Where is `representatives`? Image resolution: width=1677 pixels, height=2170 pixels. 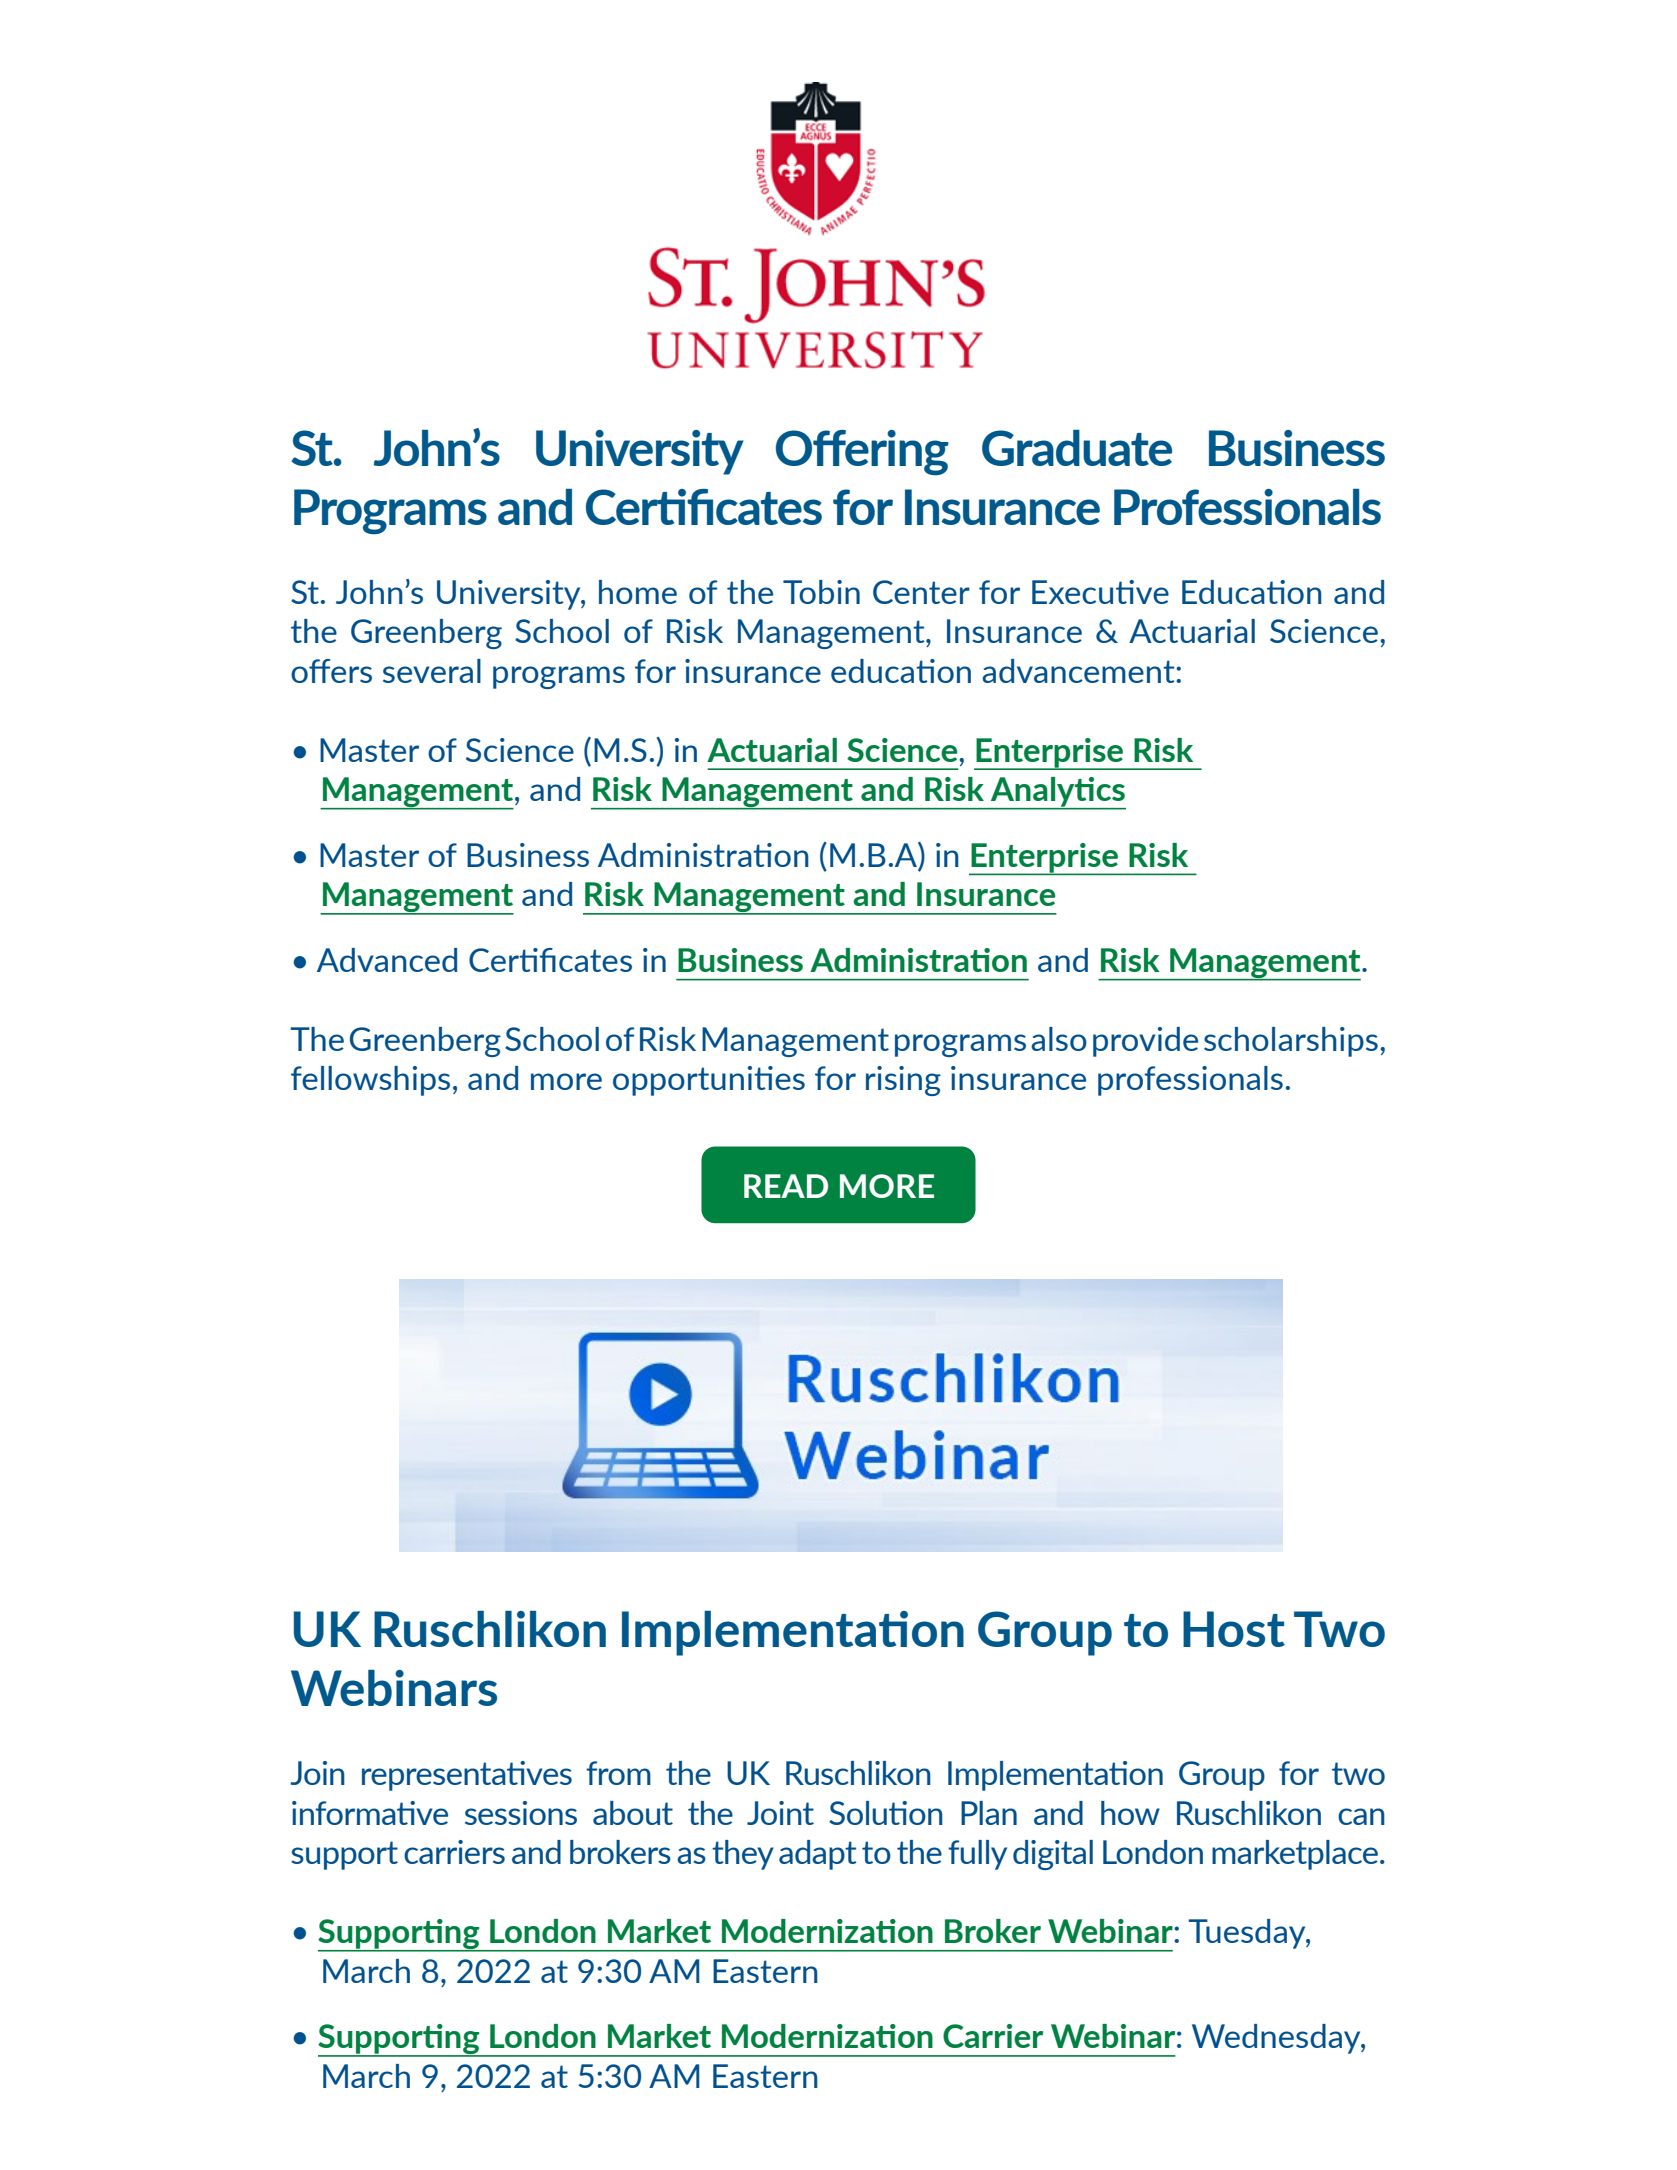 representatives is located at coordinates (467, 1776).
